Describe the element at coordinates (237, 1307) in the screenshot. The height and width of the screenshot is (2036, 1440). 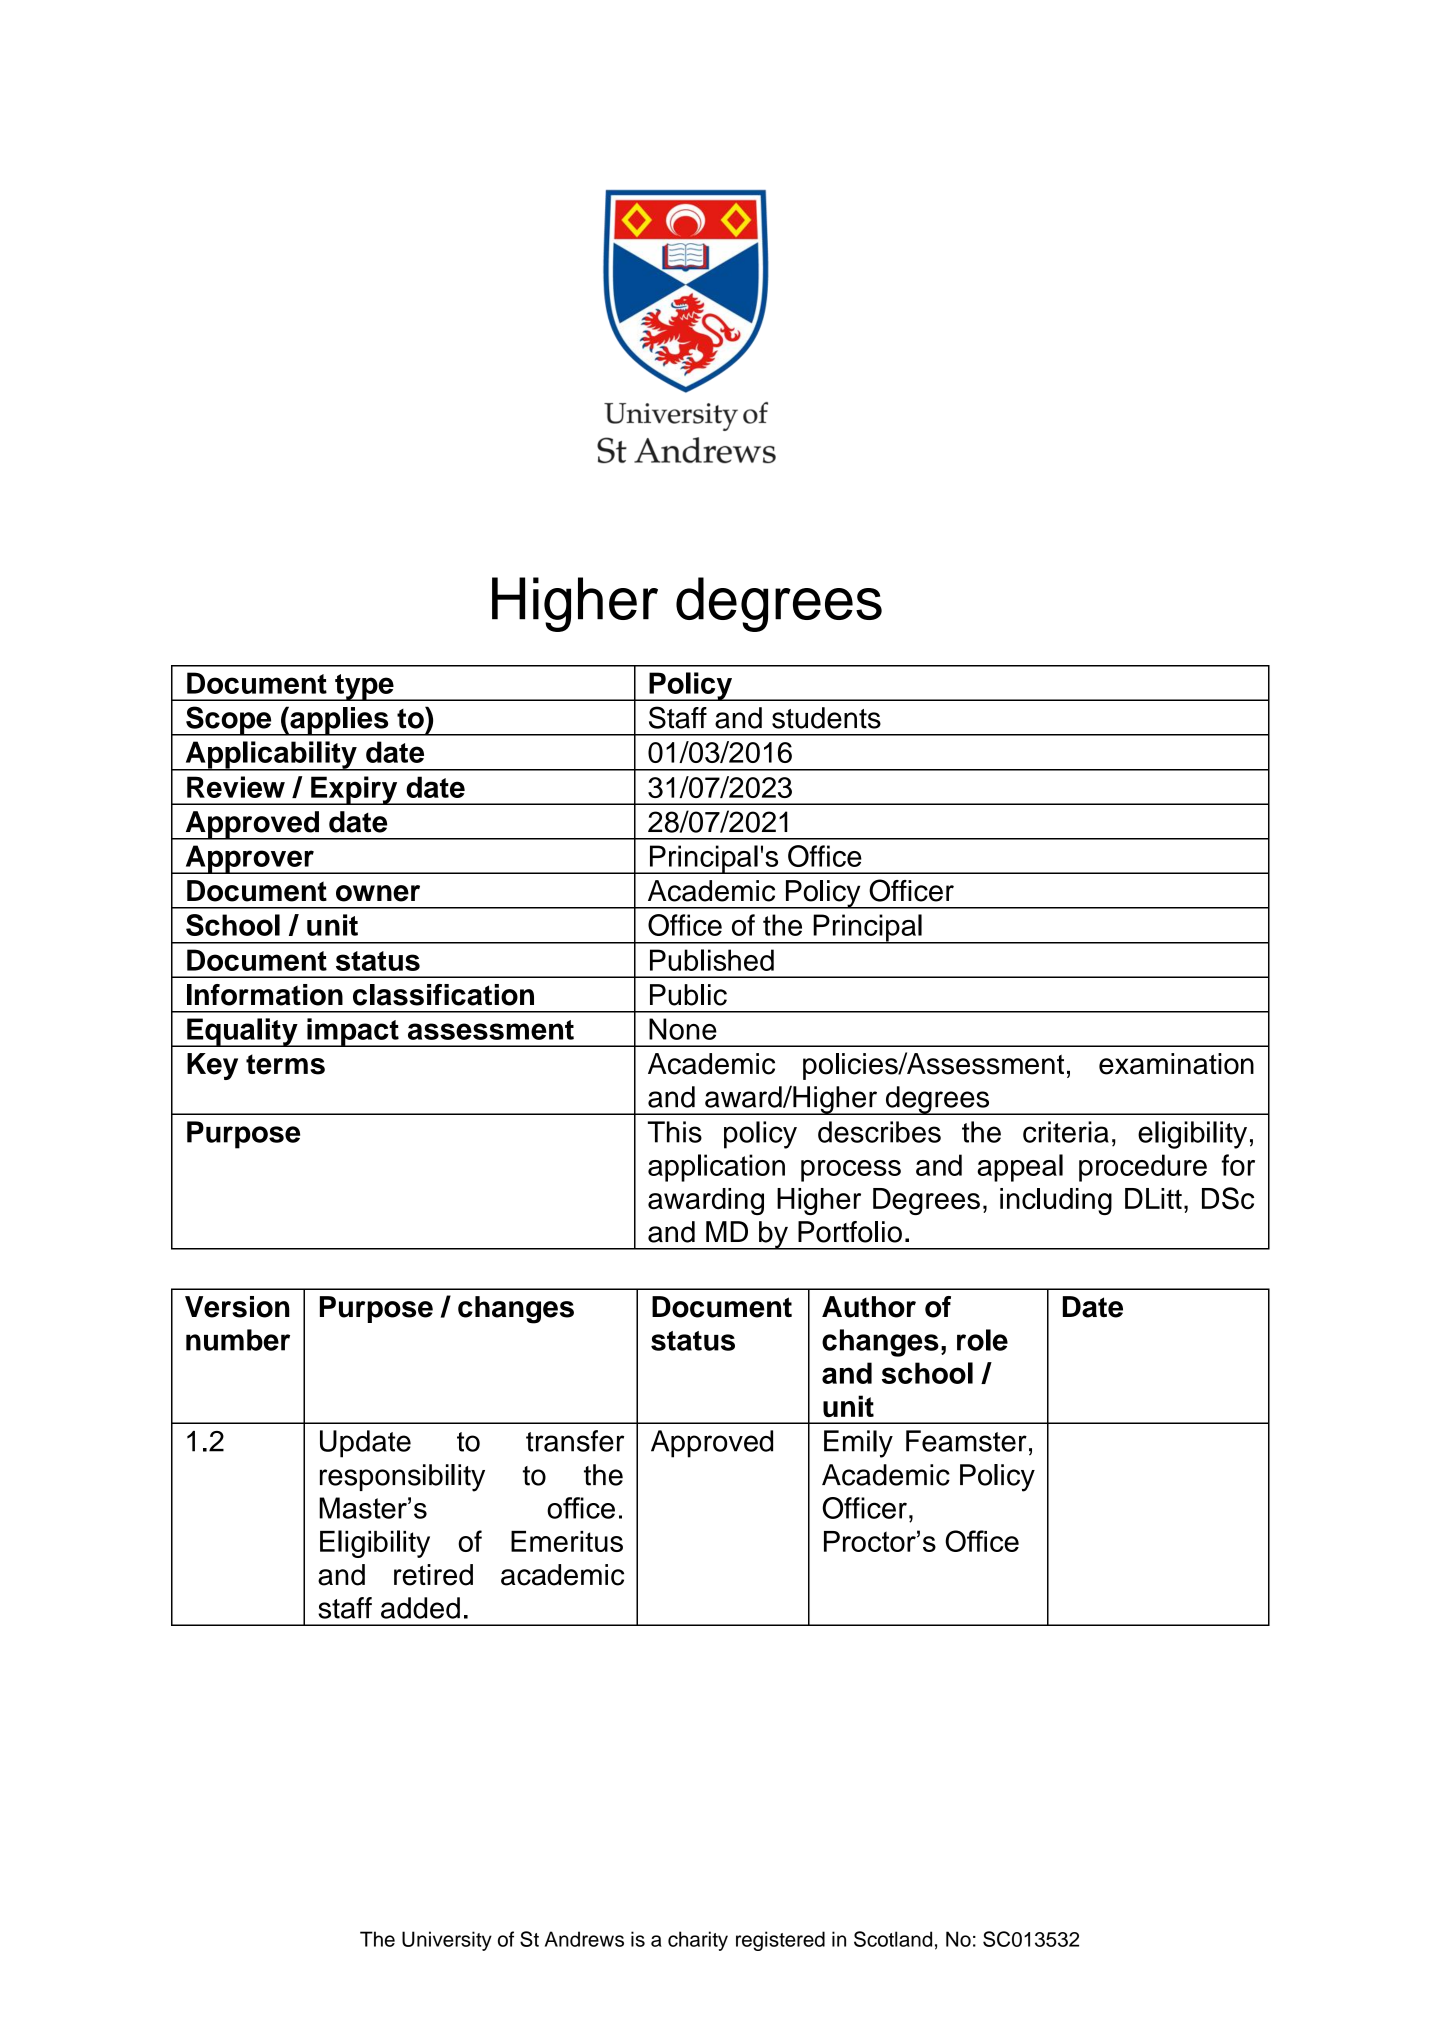
I see `Version` at that location.
